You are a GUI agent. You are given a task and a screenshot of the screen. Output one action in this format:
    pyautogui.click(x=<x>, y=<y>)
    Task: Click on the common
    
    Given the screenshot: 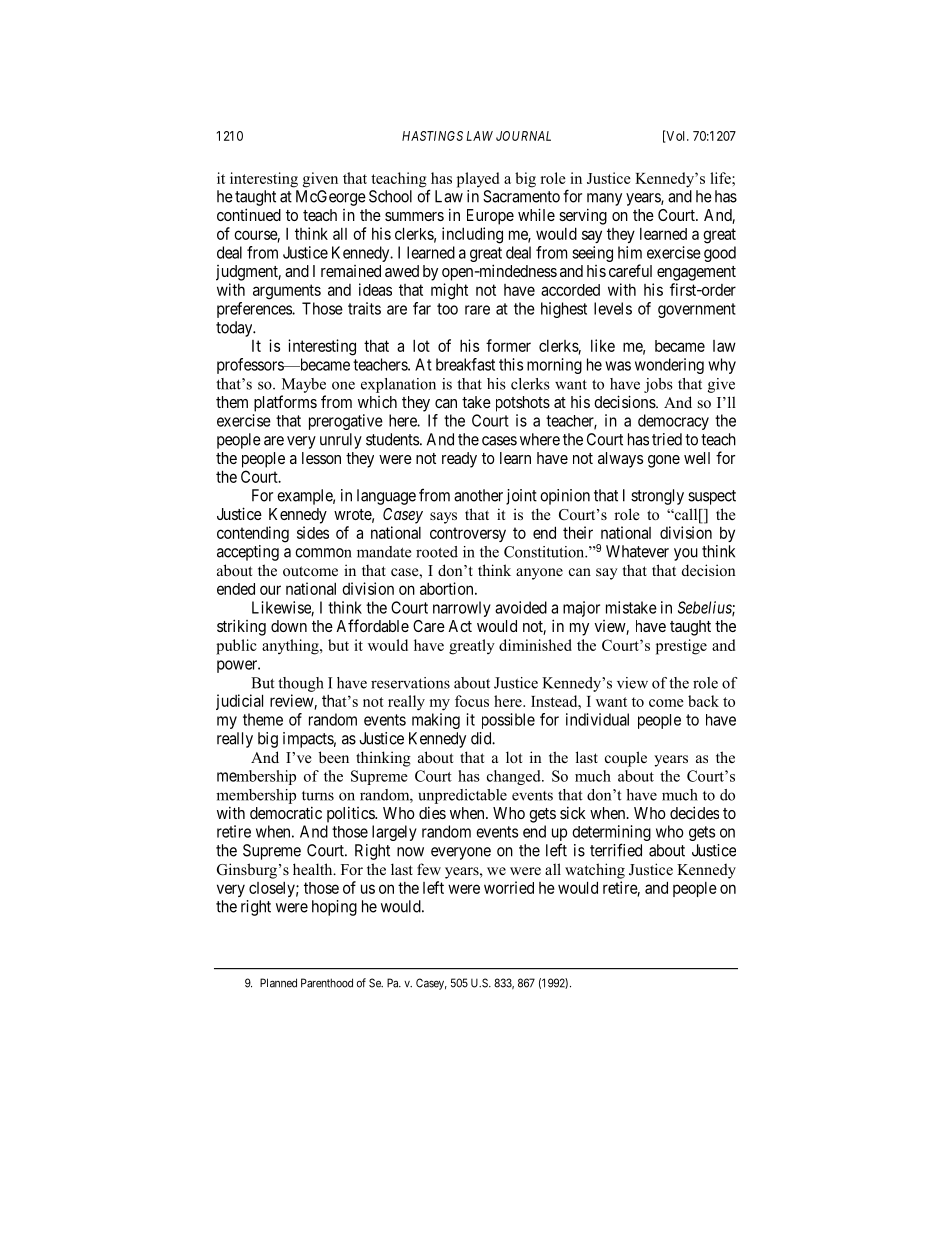 What is the action you would take?
    pyautogui.click(x=323, y=553)
